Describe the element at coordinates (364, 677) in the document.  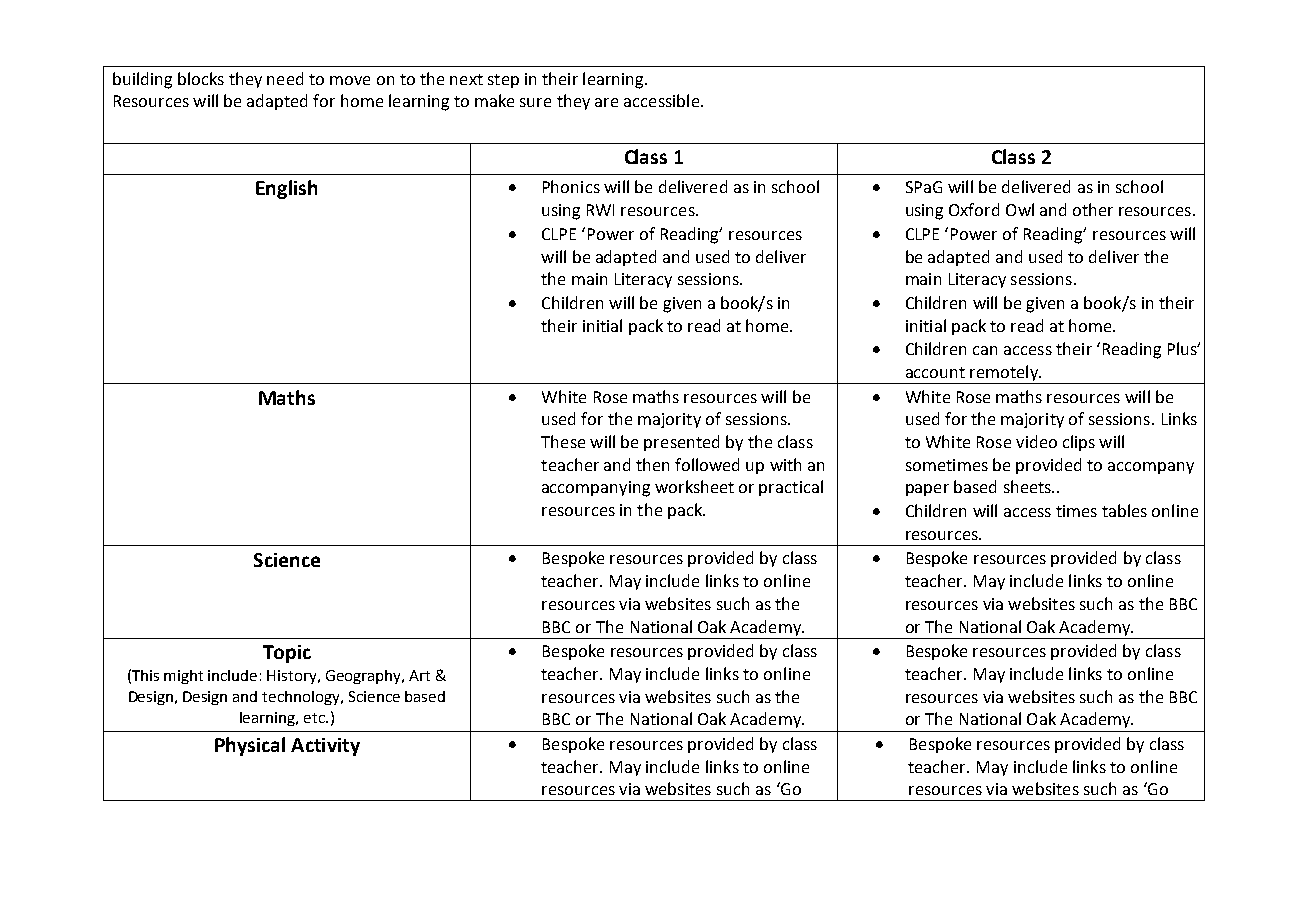
I see `Geography` at that location.
